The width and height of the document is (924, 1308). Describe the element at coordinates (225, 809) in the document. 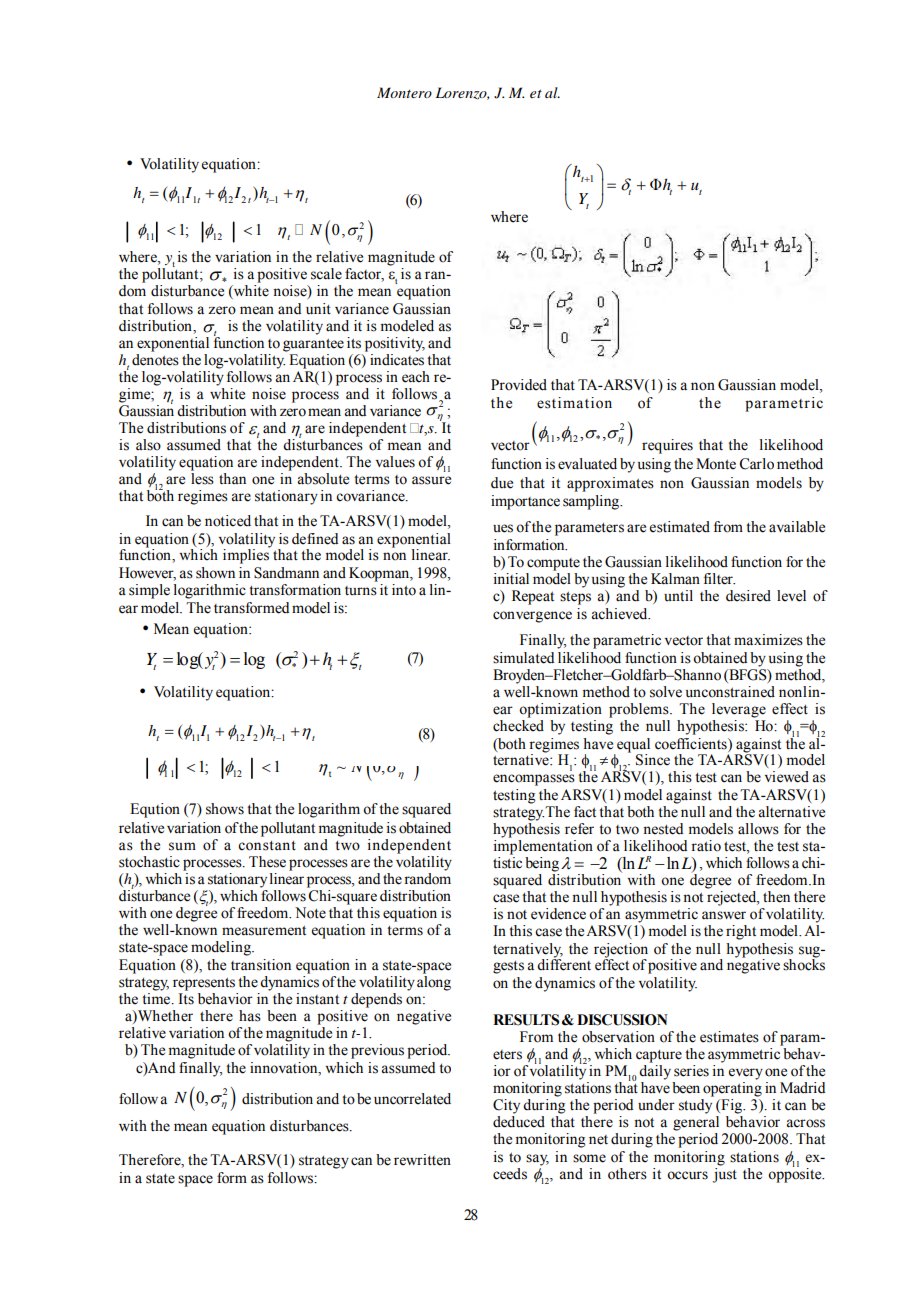

I see `shows` at that location.
